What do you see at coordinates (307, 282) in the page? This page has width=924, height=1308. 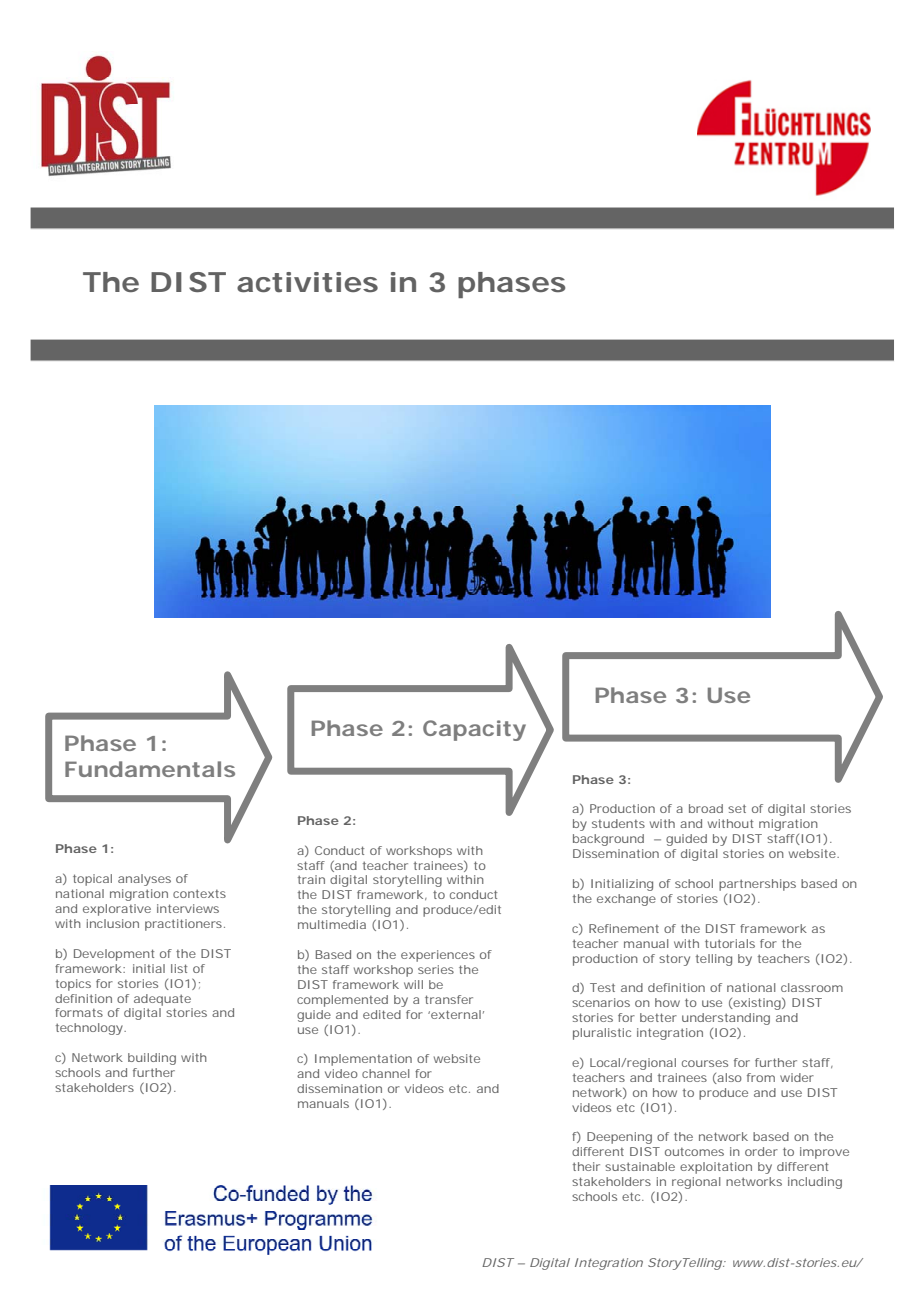 I see `activities` at bounding box center [307, 282].
